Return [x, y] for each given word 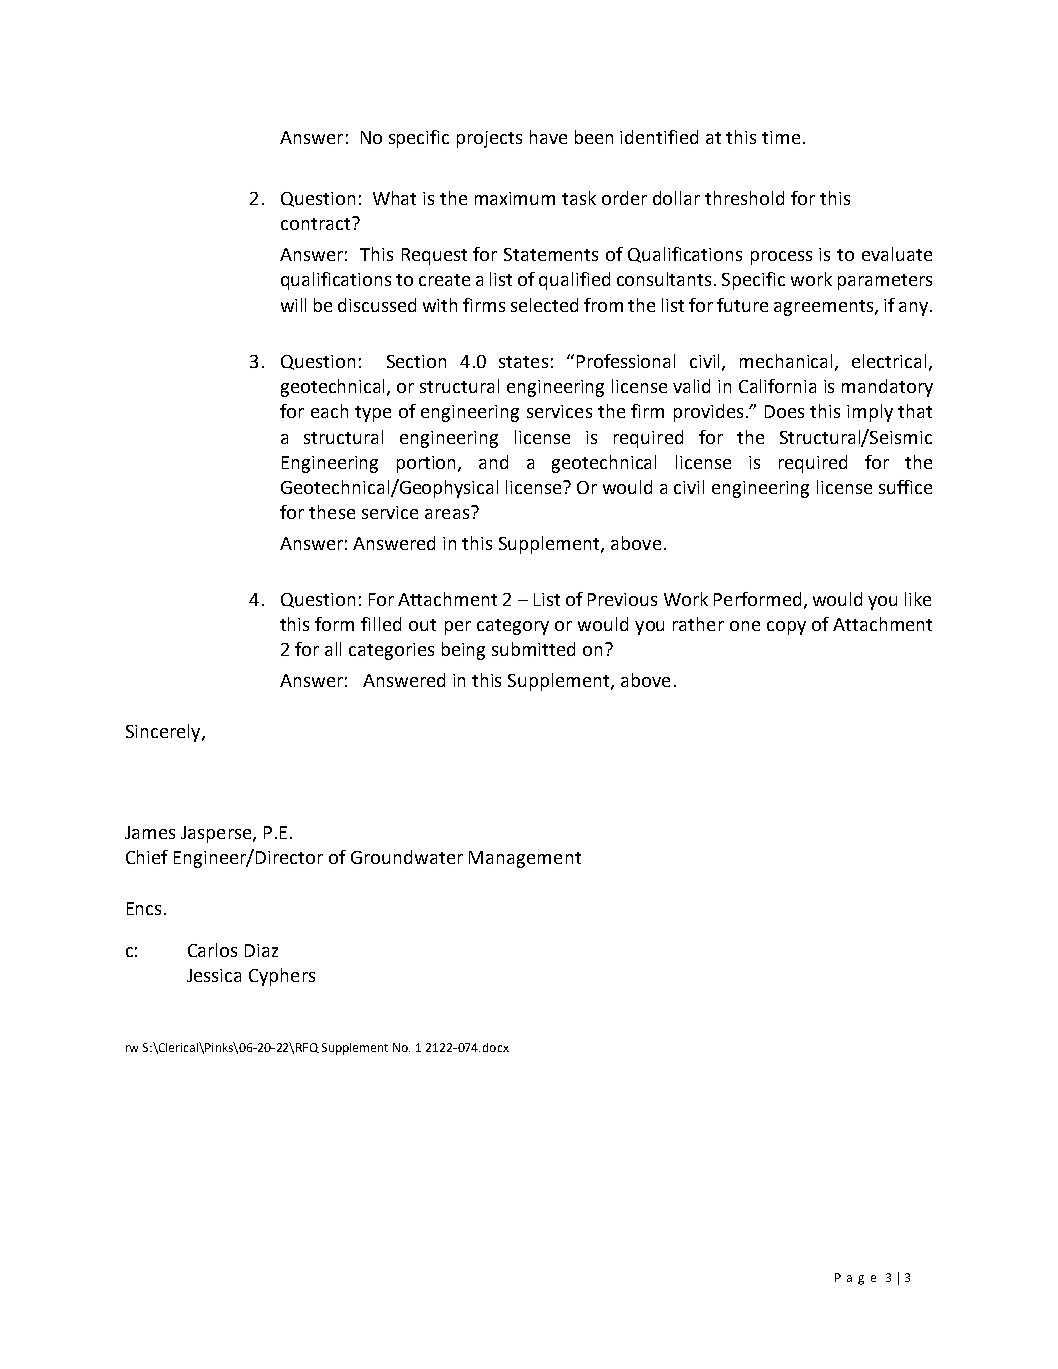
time [781, 137]
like [918, 599]
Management [525, 859]
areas [447, 514]
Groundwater [407, 857]
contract [317, 223]
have [548, 137]
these [332, 512]
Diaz [261, 950]
